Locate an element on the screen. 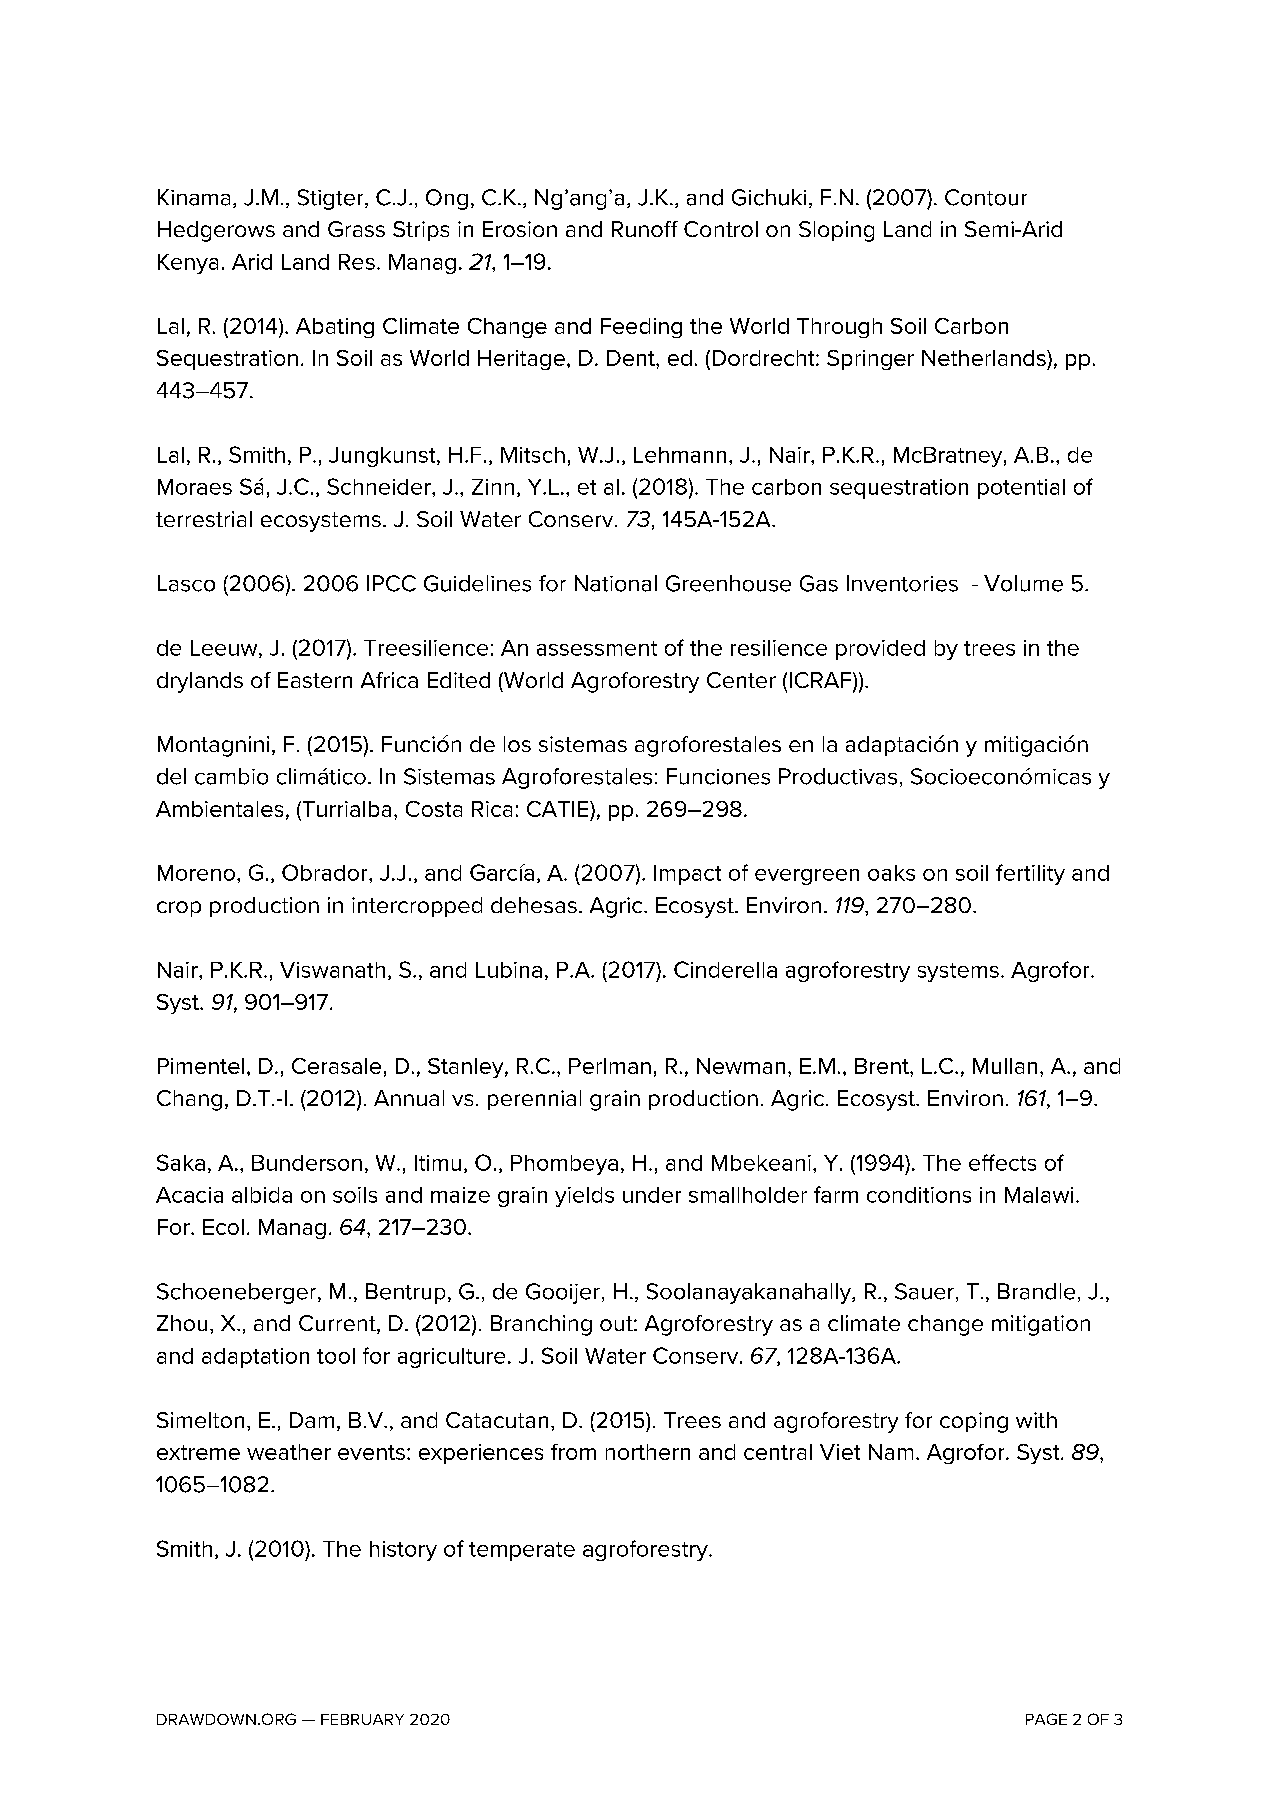 This screenshot has height=1806, width=1277. Ecol is located at coordinates (223, 1227).
